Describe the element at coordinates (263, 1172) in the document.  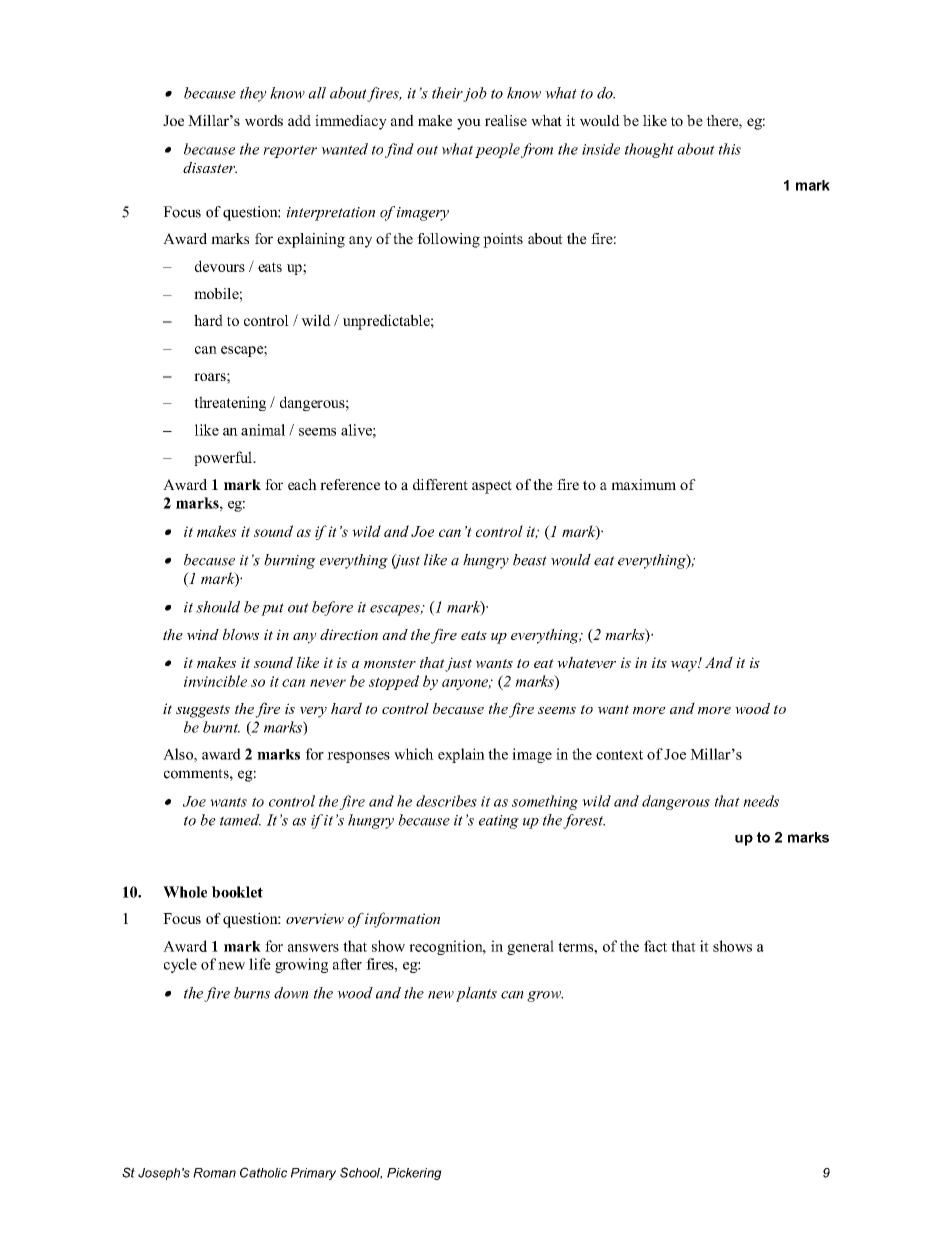
I see `Catholic` at that location.
